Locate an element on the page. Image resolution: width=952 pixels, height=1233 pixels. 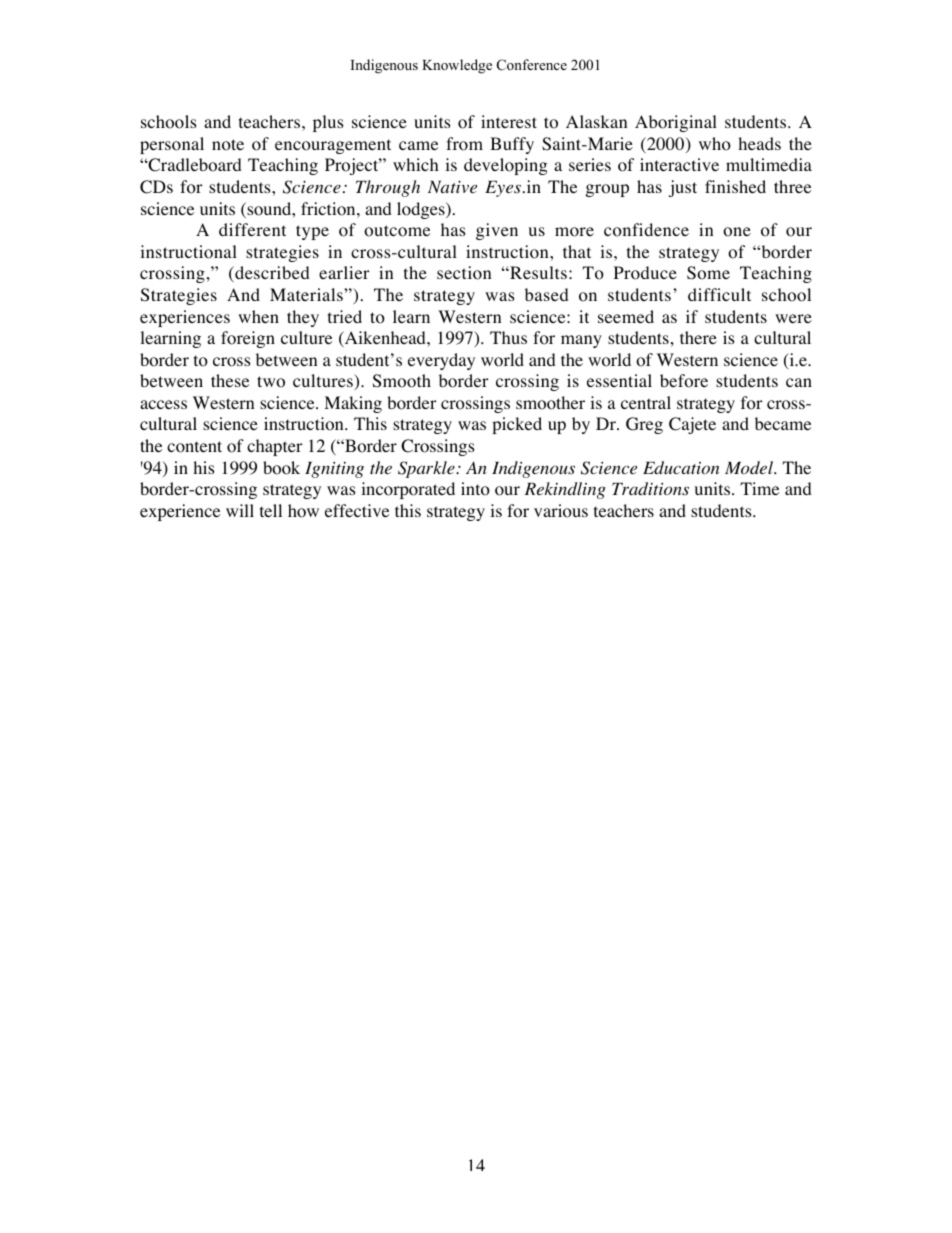
plus is located at coordinates (328, 123).
